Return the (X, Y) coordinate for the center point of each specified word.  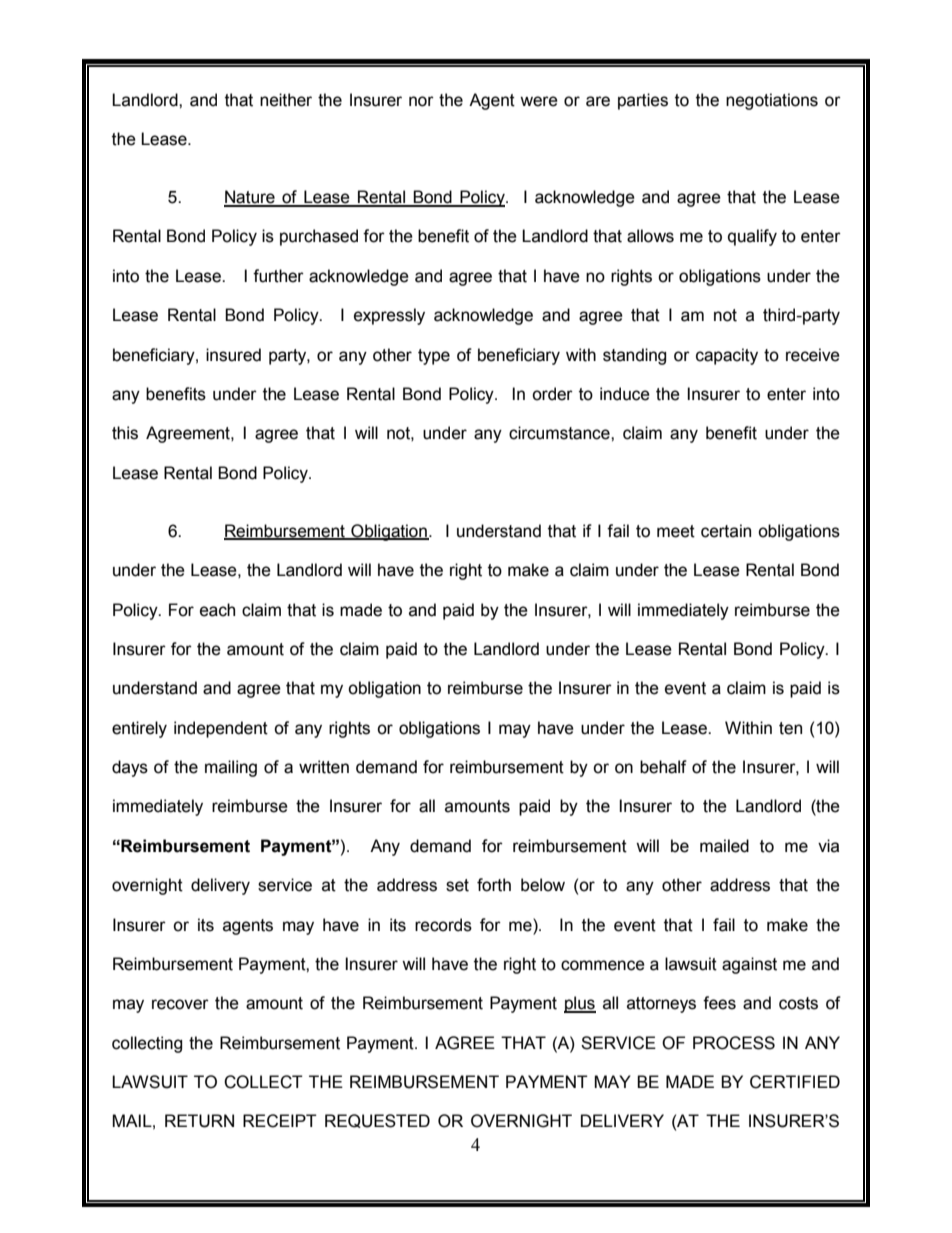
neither (286, 100)
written (324, 767)
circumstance (560, 433)
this (125, 433)
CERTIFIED (795, 1082)
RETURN (199, 1121)
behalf (663, 767)
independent (221, 729)
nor (421, 101)
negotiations (772, 101)
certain (726, 531)
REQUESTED (377, 1121)
